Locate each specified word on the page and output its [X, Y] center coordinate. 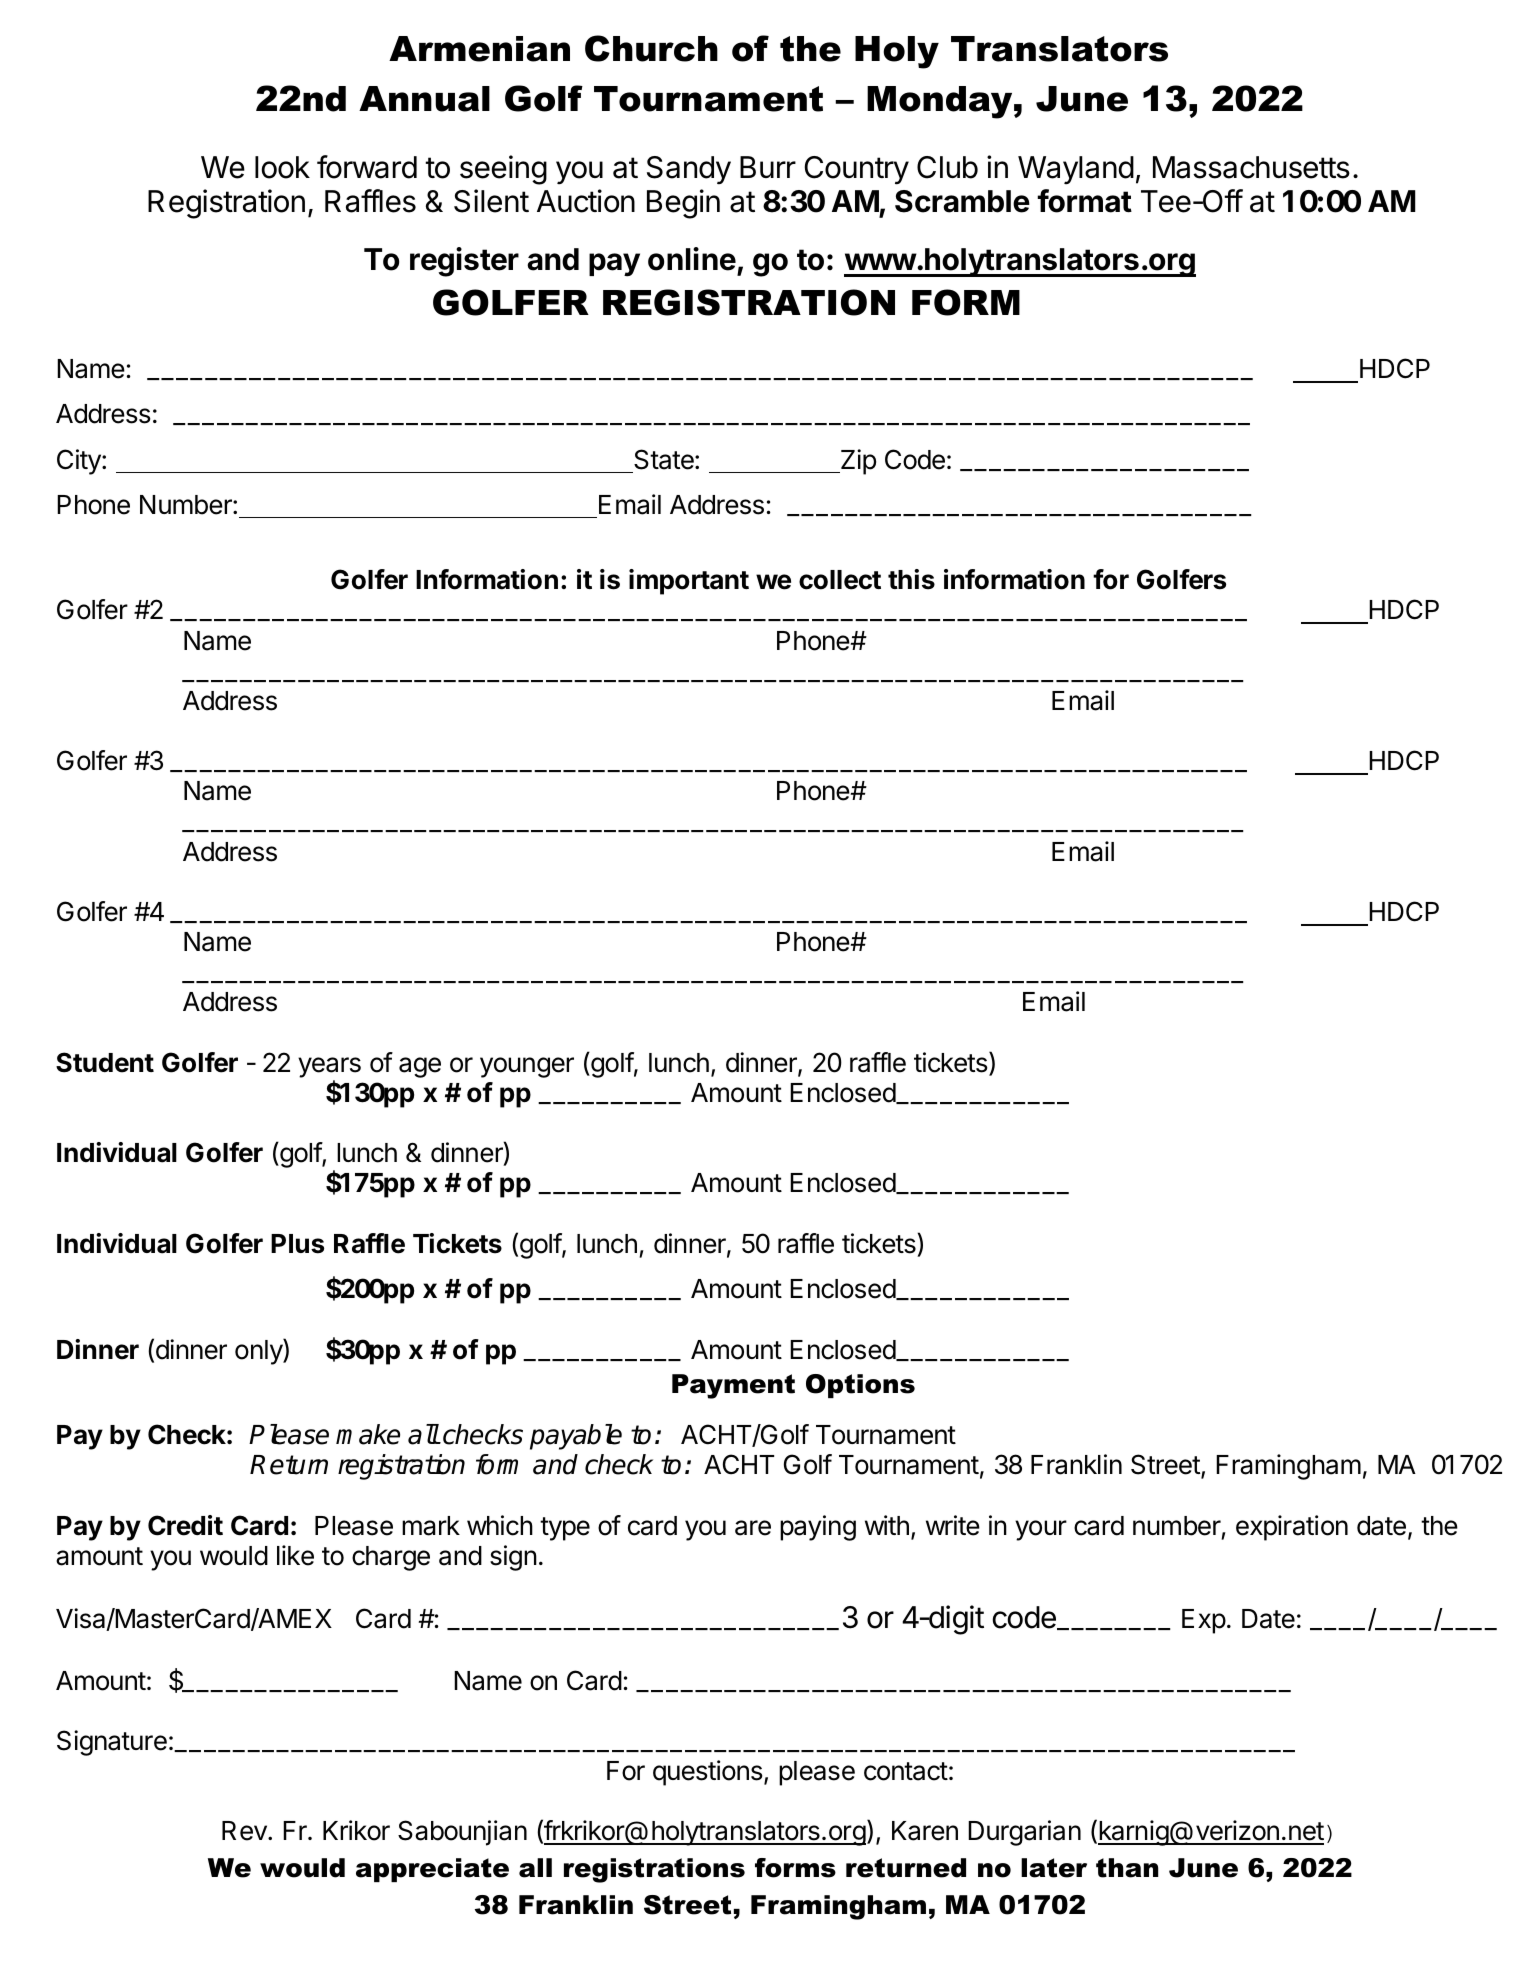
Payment [733, 1386]
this [911, 579]
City [80, 462]
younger [527, 1067]
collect [840, 580]
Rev [245, 1831]
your [1041, 1530]
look [282, 167]
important [689, 582]
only [259, 1352]
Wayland [1076, 170]
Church [651, 48]
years [329, 1067]
